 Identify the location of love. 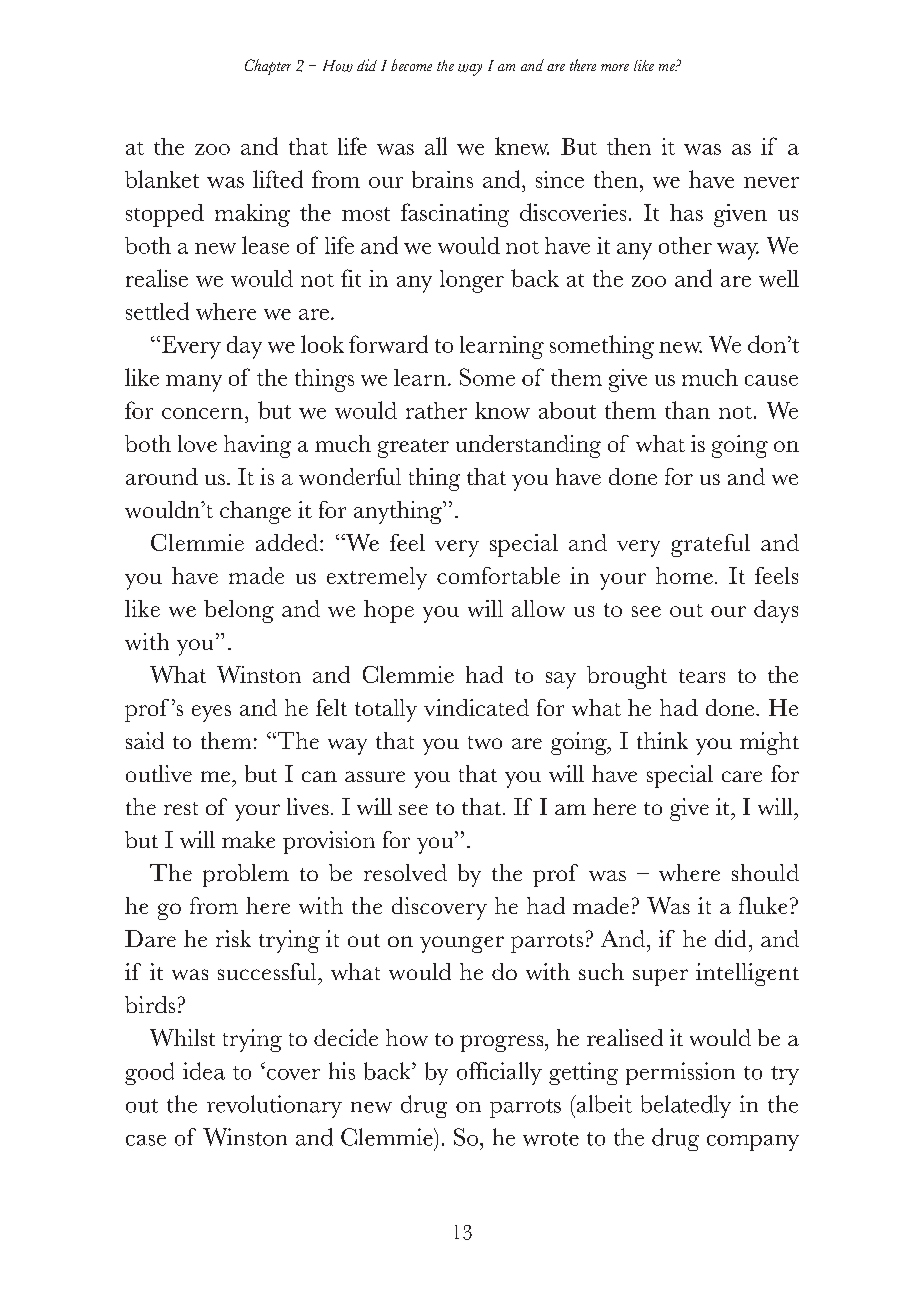
(197, 443).
